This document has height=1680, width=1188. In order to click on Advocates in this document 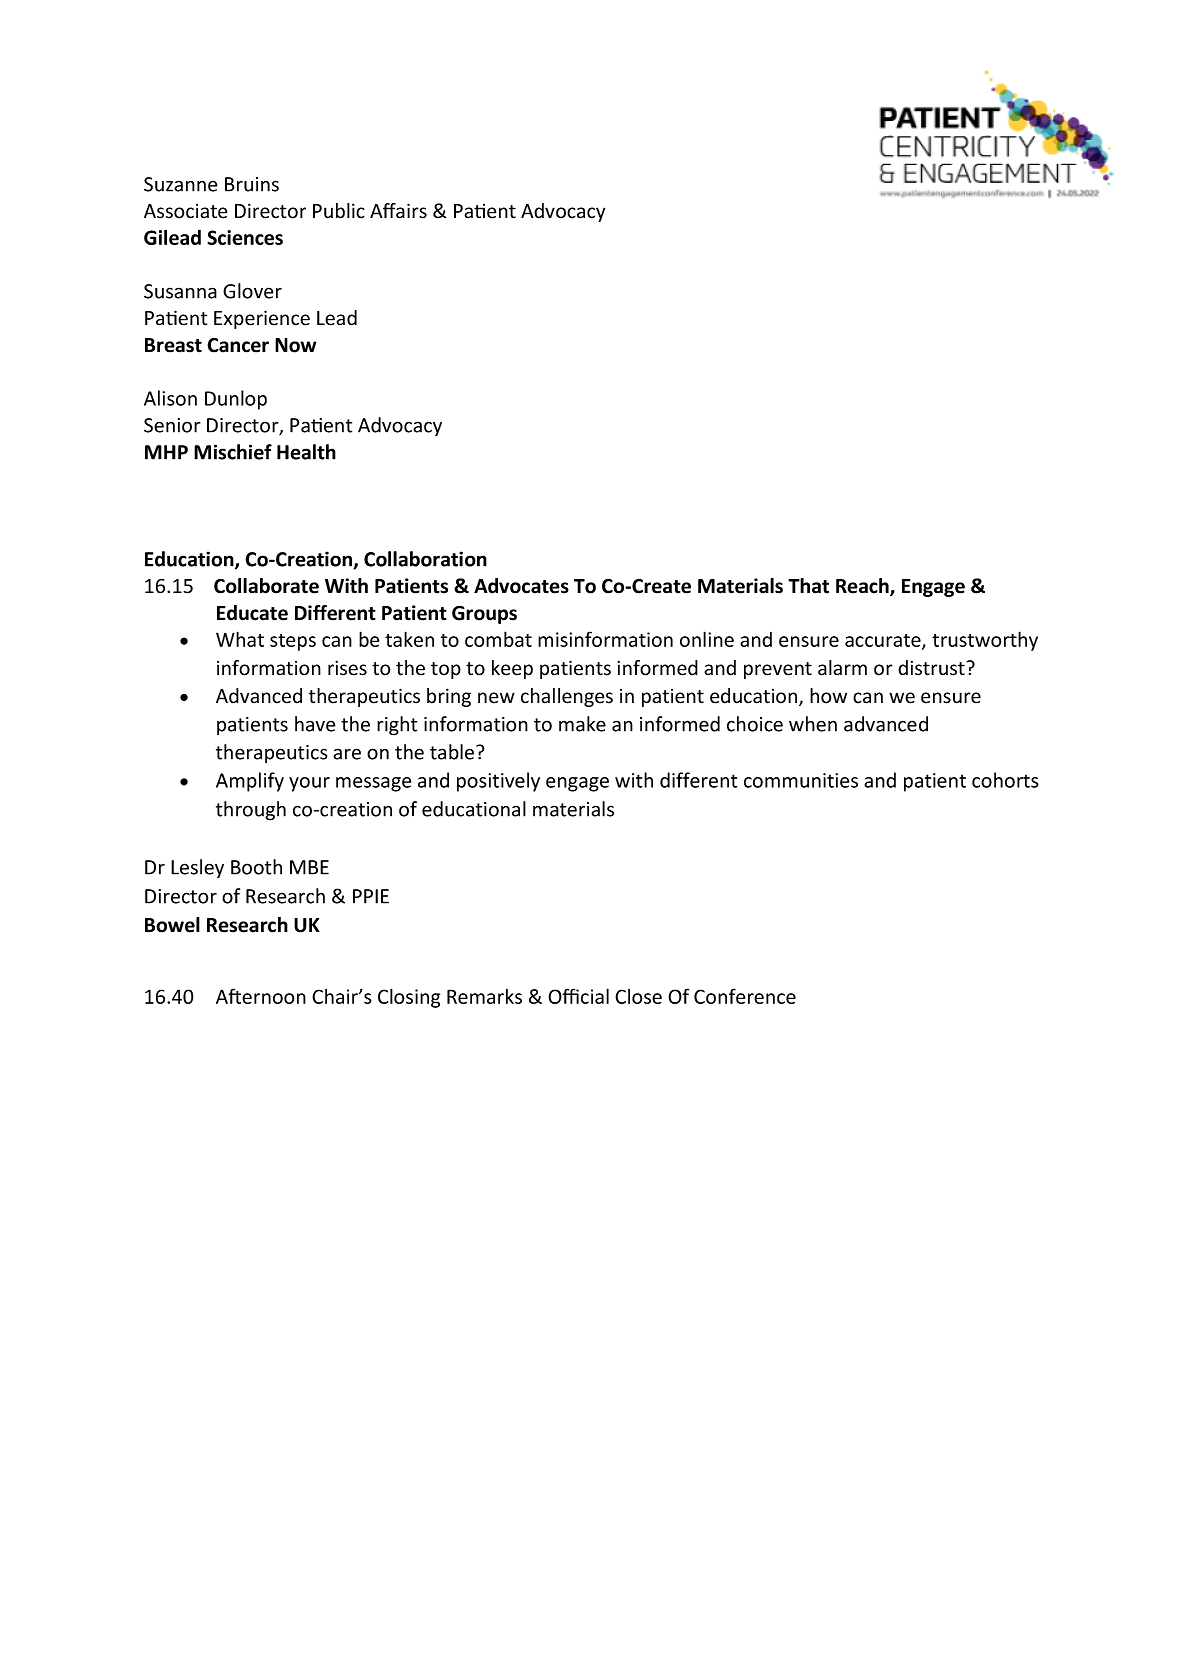, I will do `click(521, 586)`.
